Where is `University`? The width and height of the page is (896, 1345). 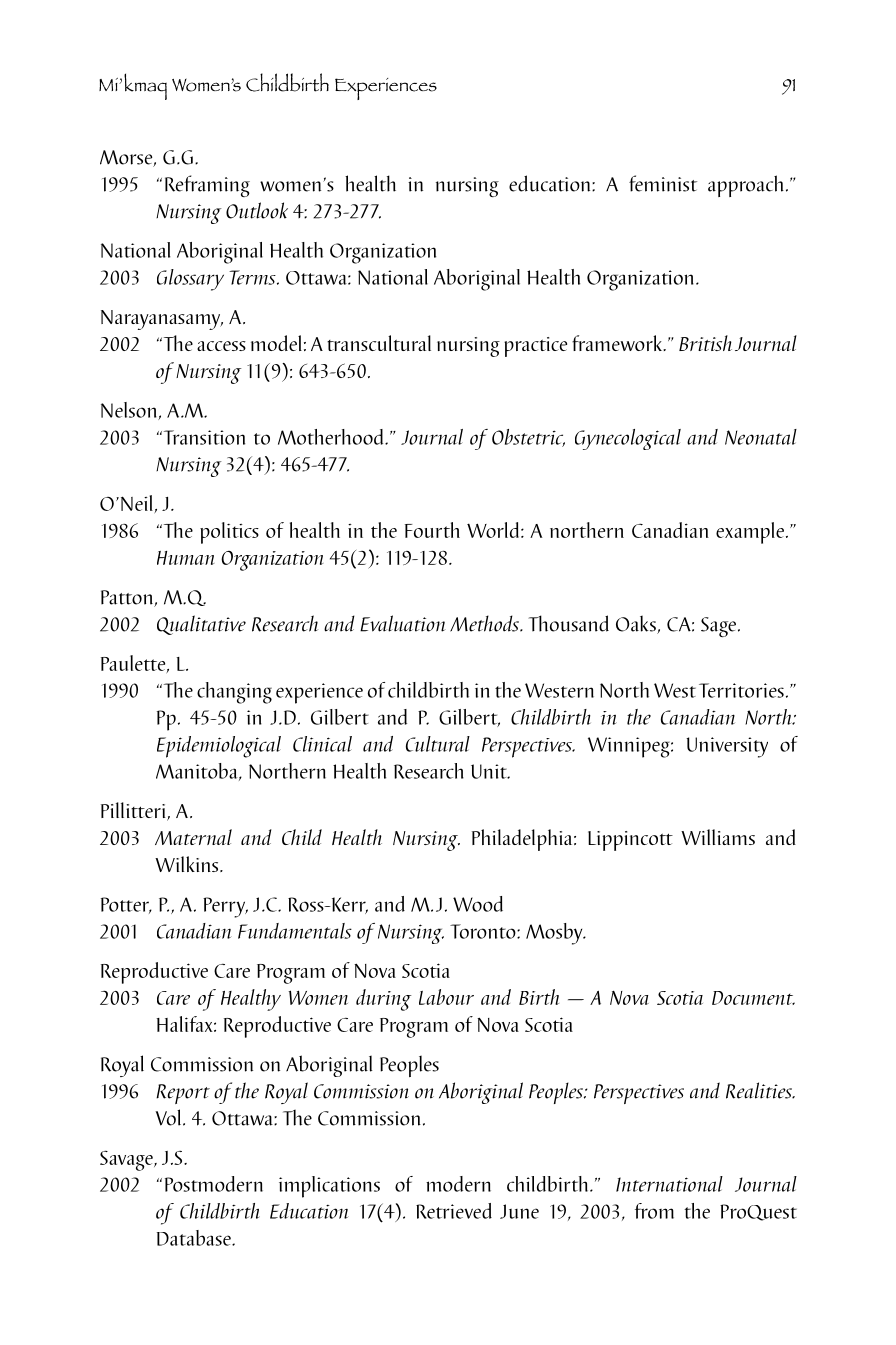
University is located at coordinates (727, 747).
